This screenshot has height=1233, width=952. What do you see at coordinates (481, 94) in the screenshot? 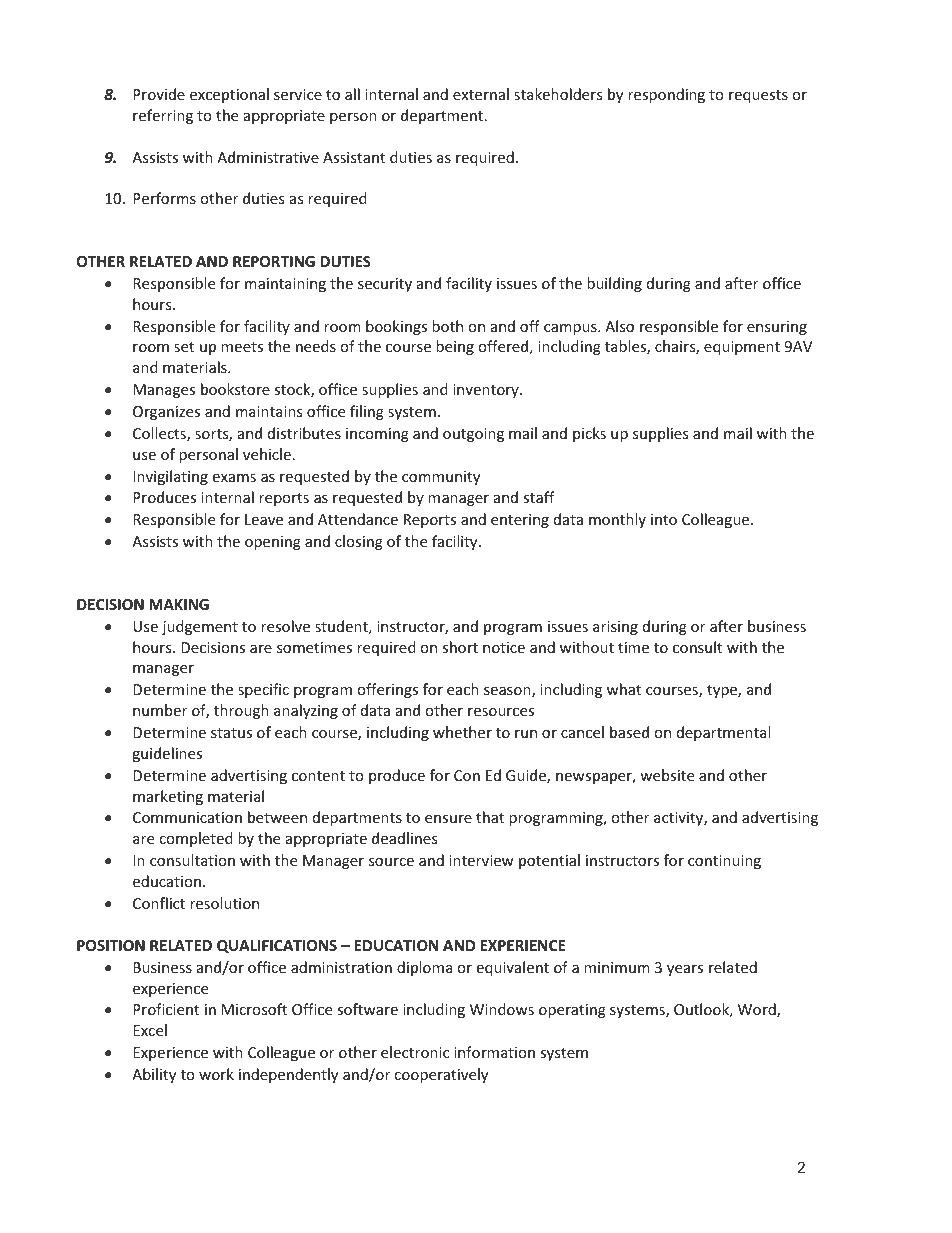
I see `external` at bounding box center [481, 94].
